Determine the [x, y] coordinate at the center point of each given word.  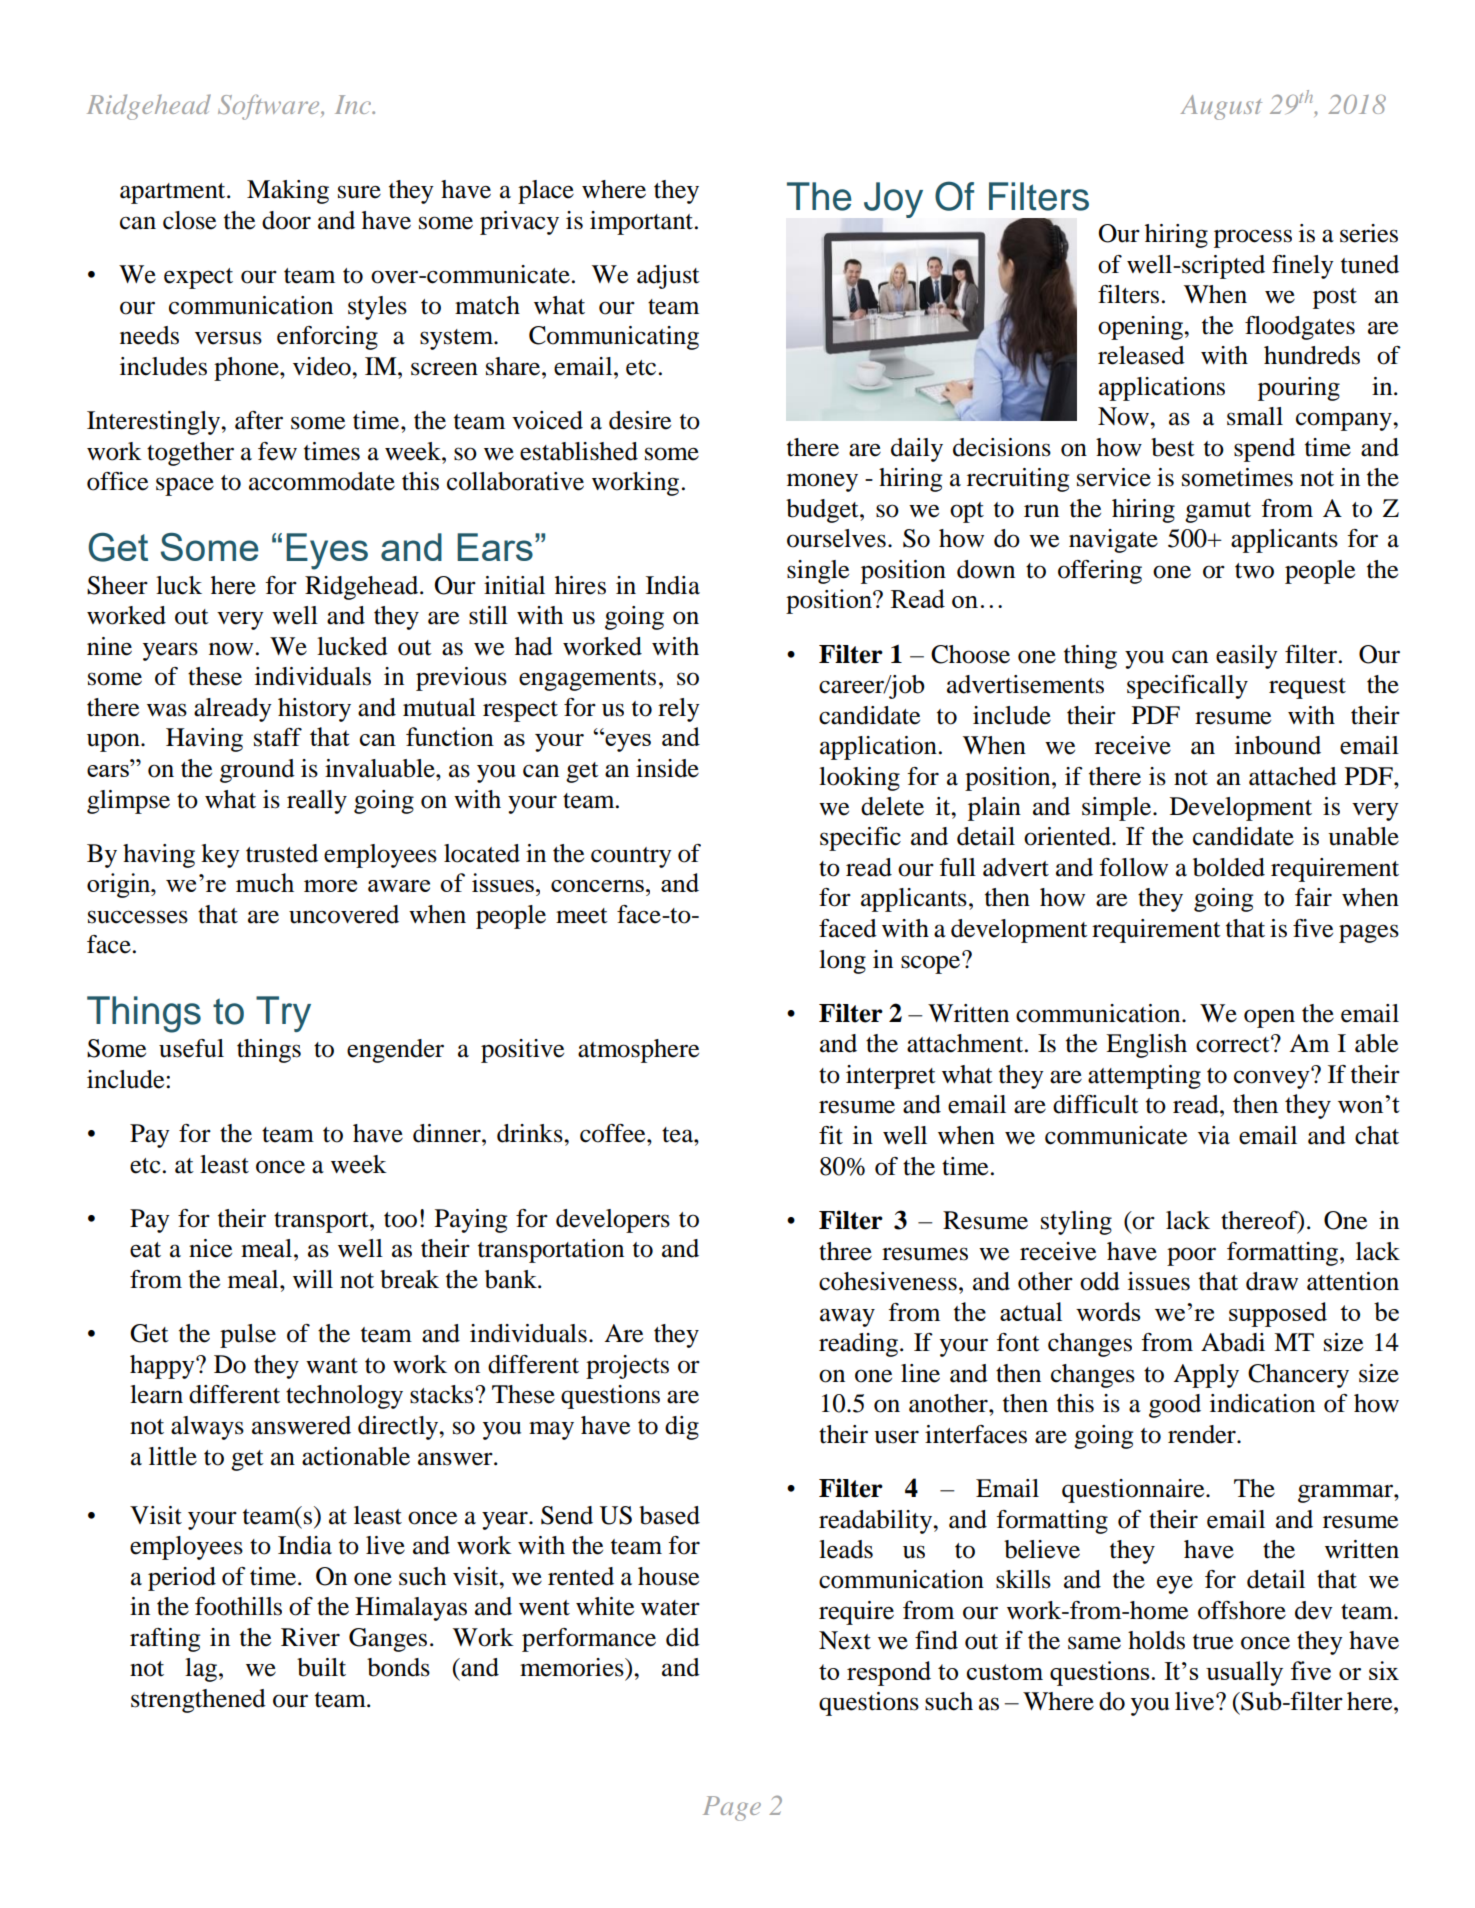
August [1221, 107]
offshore [1242, 1610]
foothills [238, 1606]
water [670, 1608]
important [641, 223]
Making [288, 192]
